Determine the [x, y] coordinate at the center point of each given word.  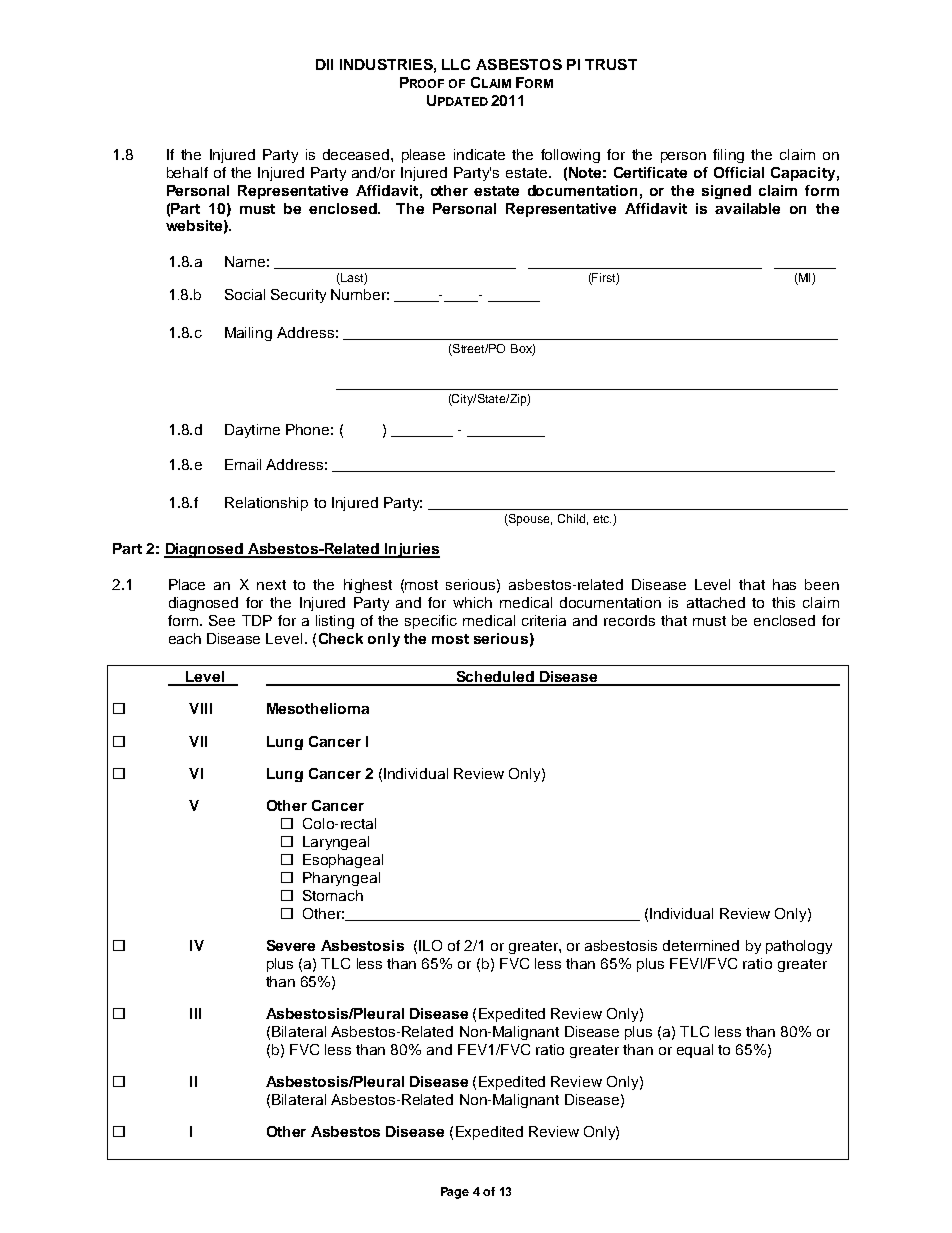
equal [695, 1051]
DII [324, 64]
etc [602, 519]
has [784, 584]
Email [243, 464]
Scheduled [495, 678]
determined [701, 945]
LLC [456, 64]
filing [728, 156]
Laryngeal [336, 843]
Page [455, 1193]
